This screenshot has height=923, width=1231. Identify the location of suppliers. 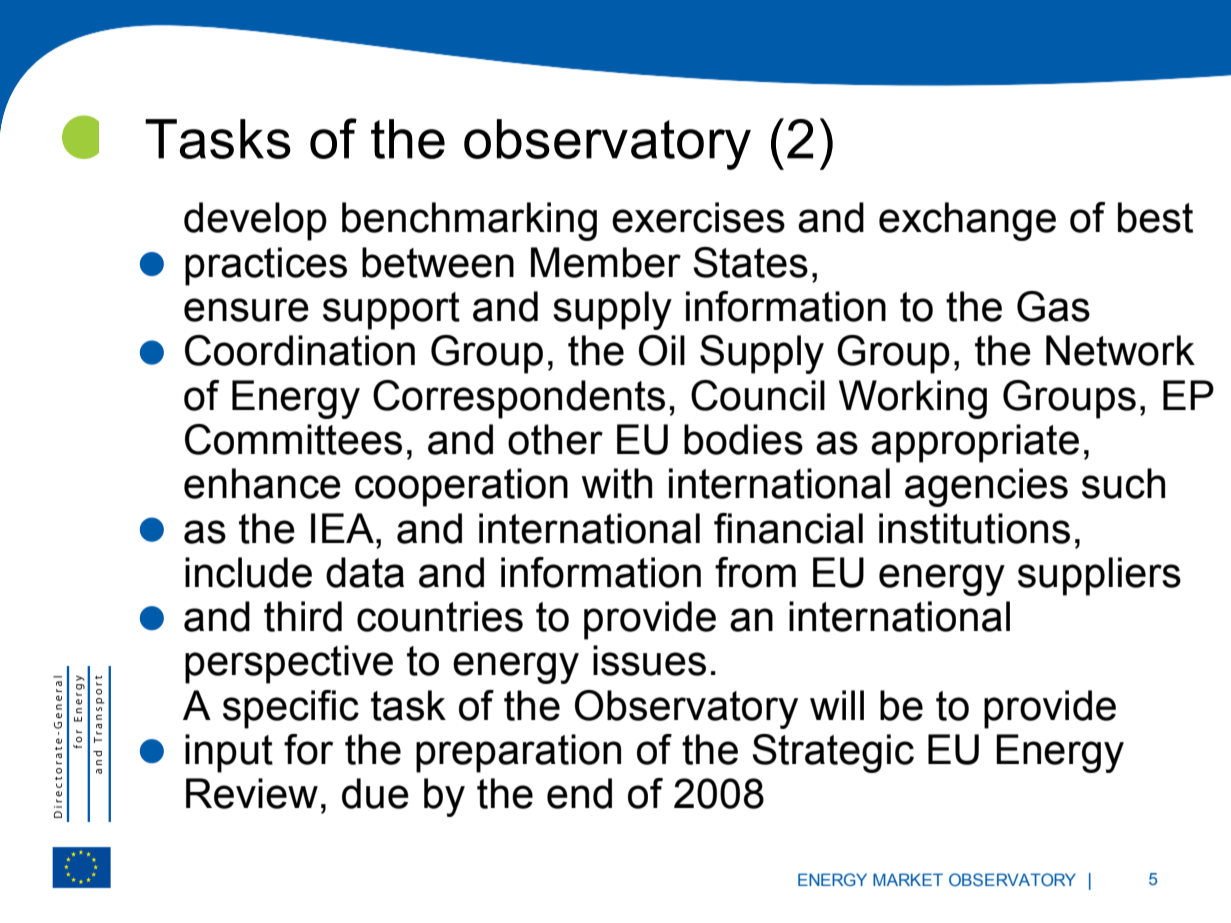
(1099, 576).
